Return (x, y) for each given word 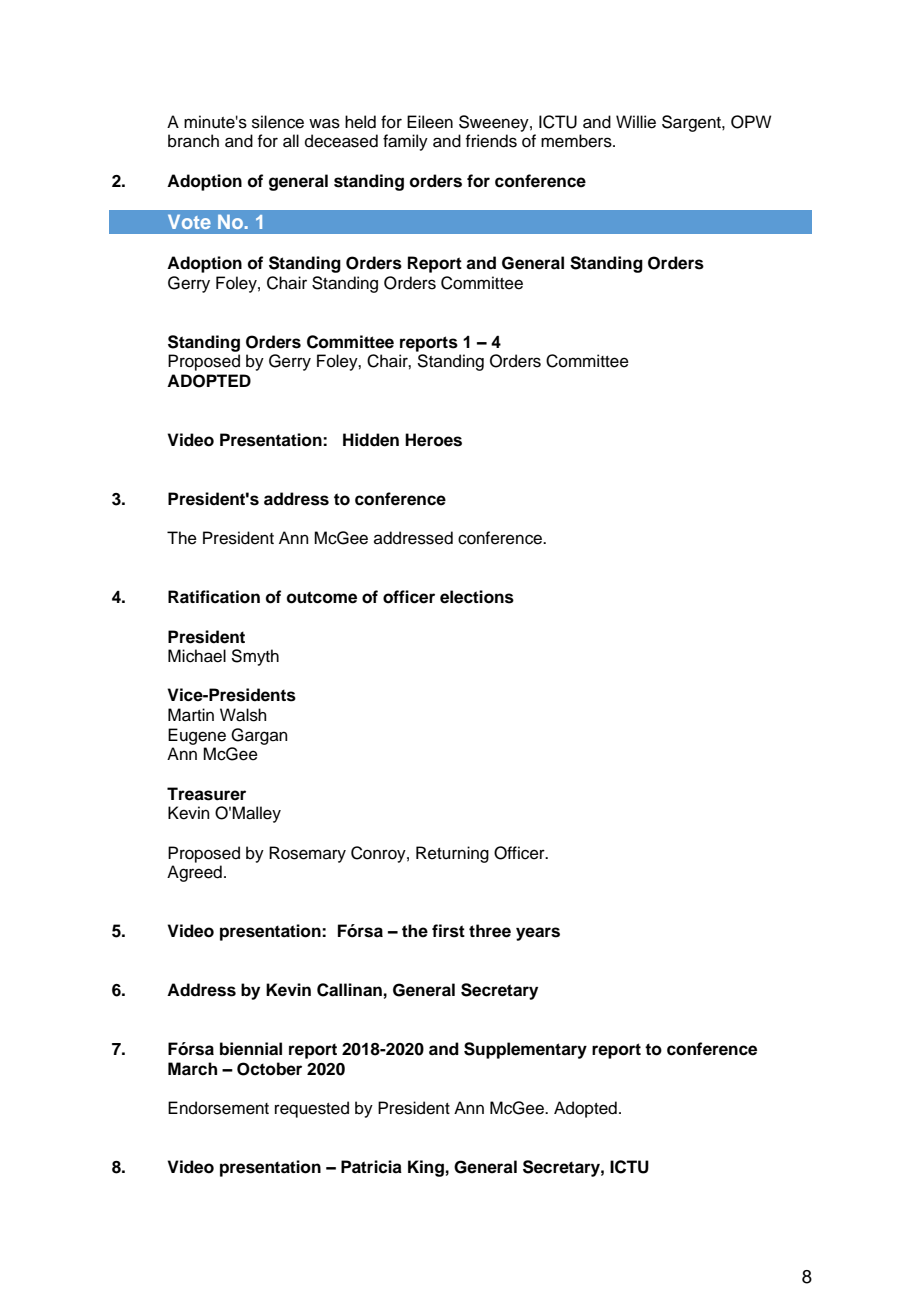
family (405, 142)
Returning (452, 854)
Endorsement (218, 1108)
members (577, 141)
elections (477, 597)
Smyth (255, 657)
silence (278, 122)
